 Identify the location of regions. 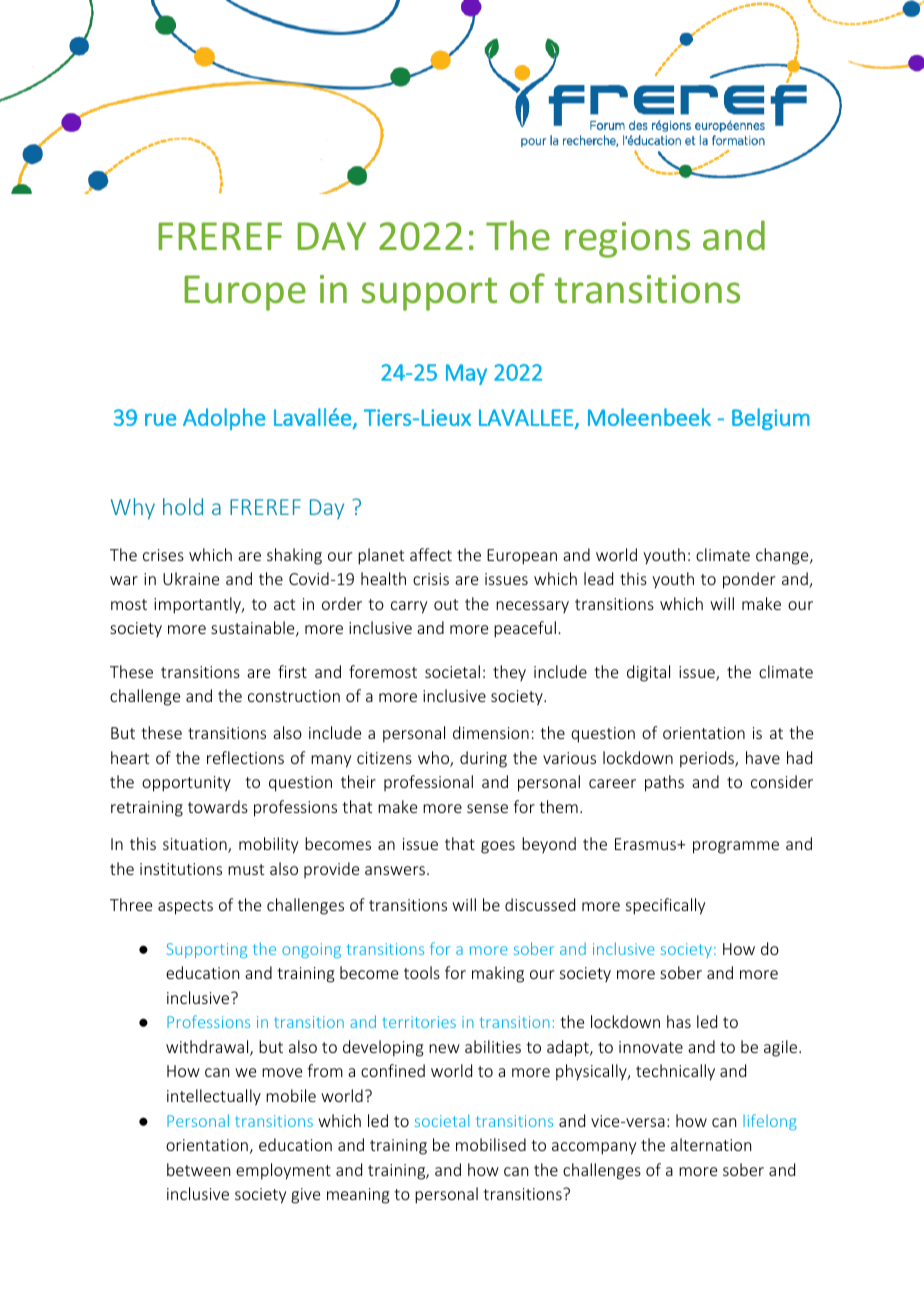
(627, 240).
